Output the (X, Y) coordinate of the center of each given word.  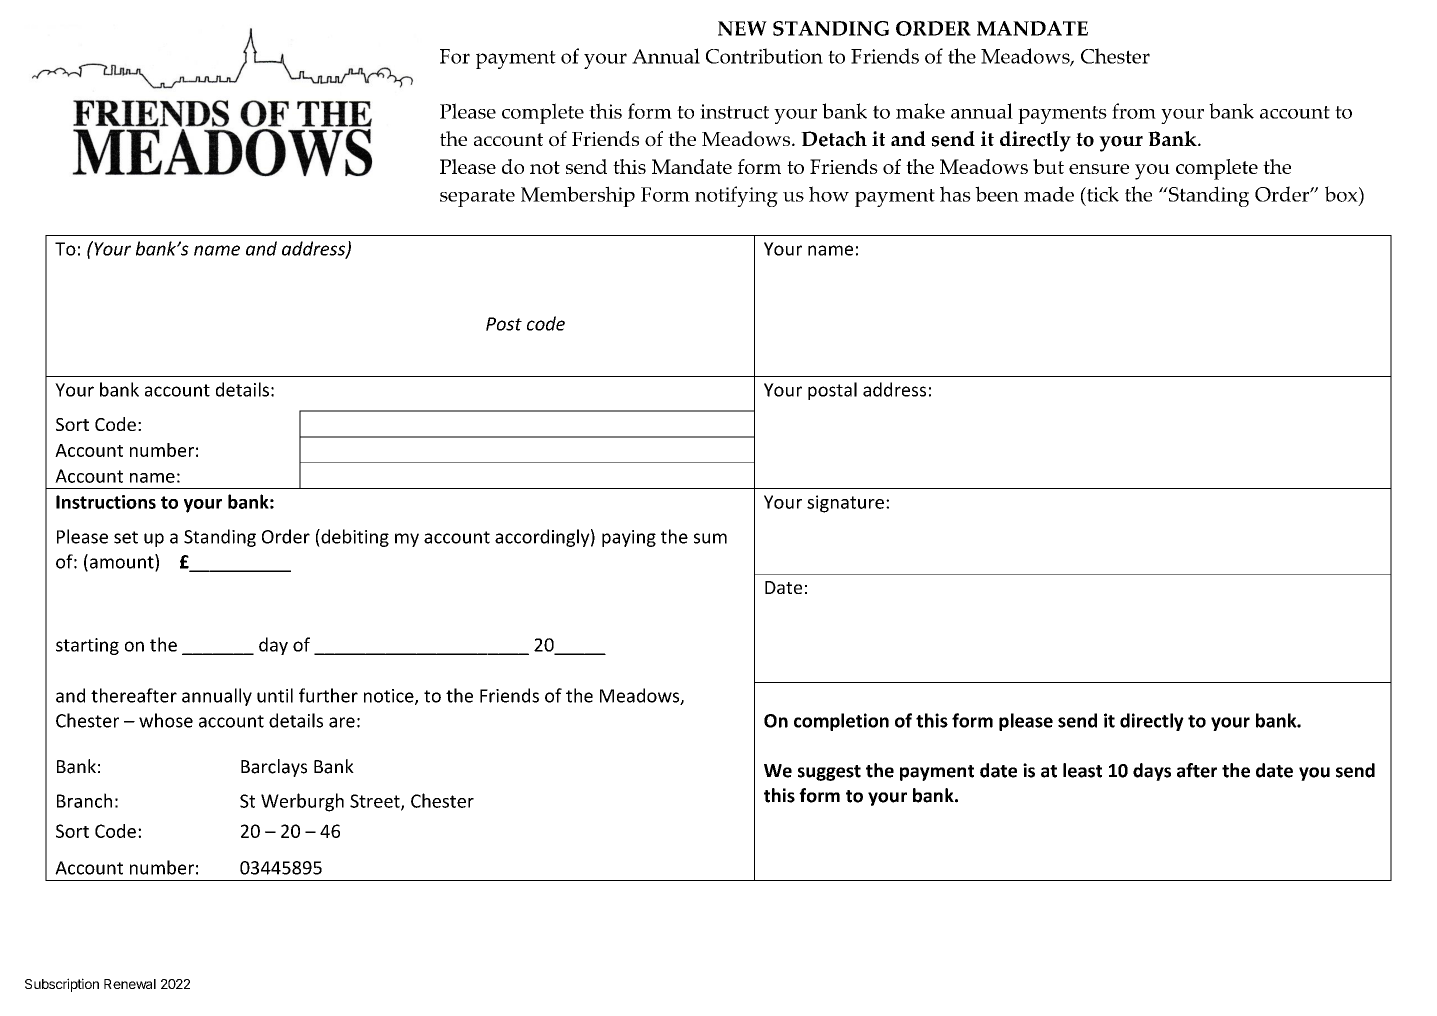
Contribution (764, 56)
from (1134, 111)
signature (845, 504)
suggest (829, 773)
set (126, 537)
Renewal (130, 984)
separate (477, 198)
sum (710, 538)
